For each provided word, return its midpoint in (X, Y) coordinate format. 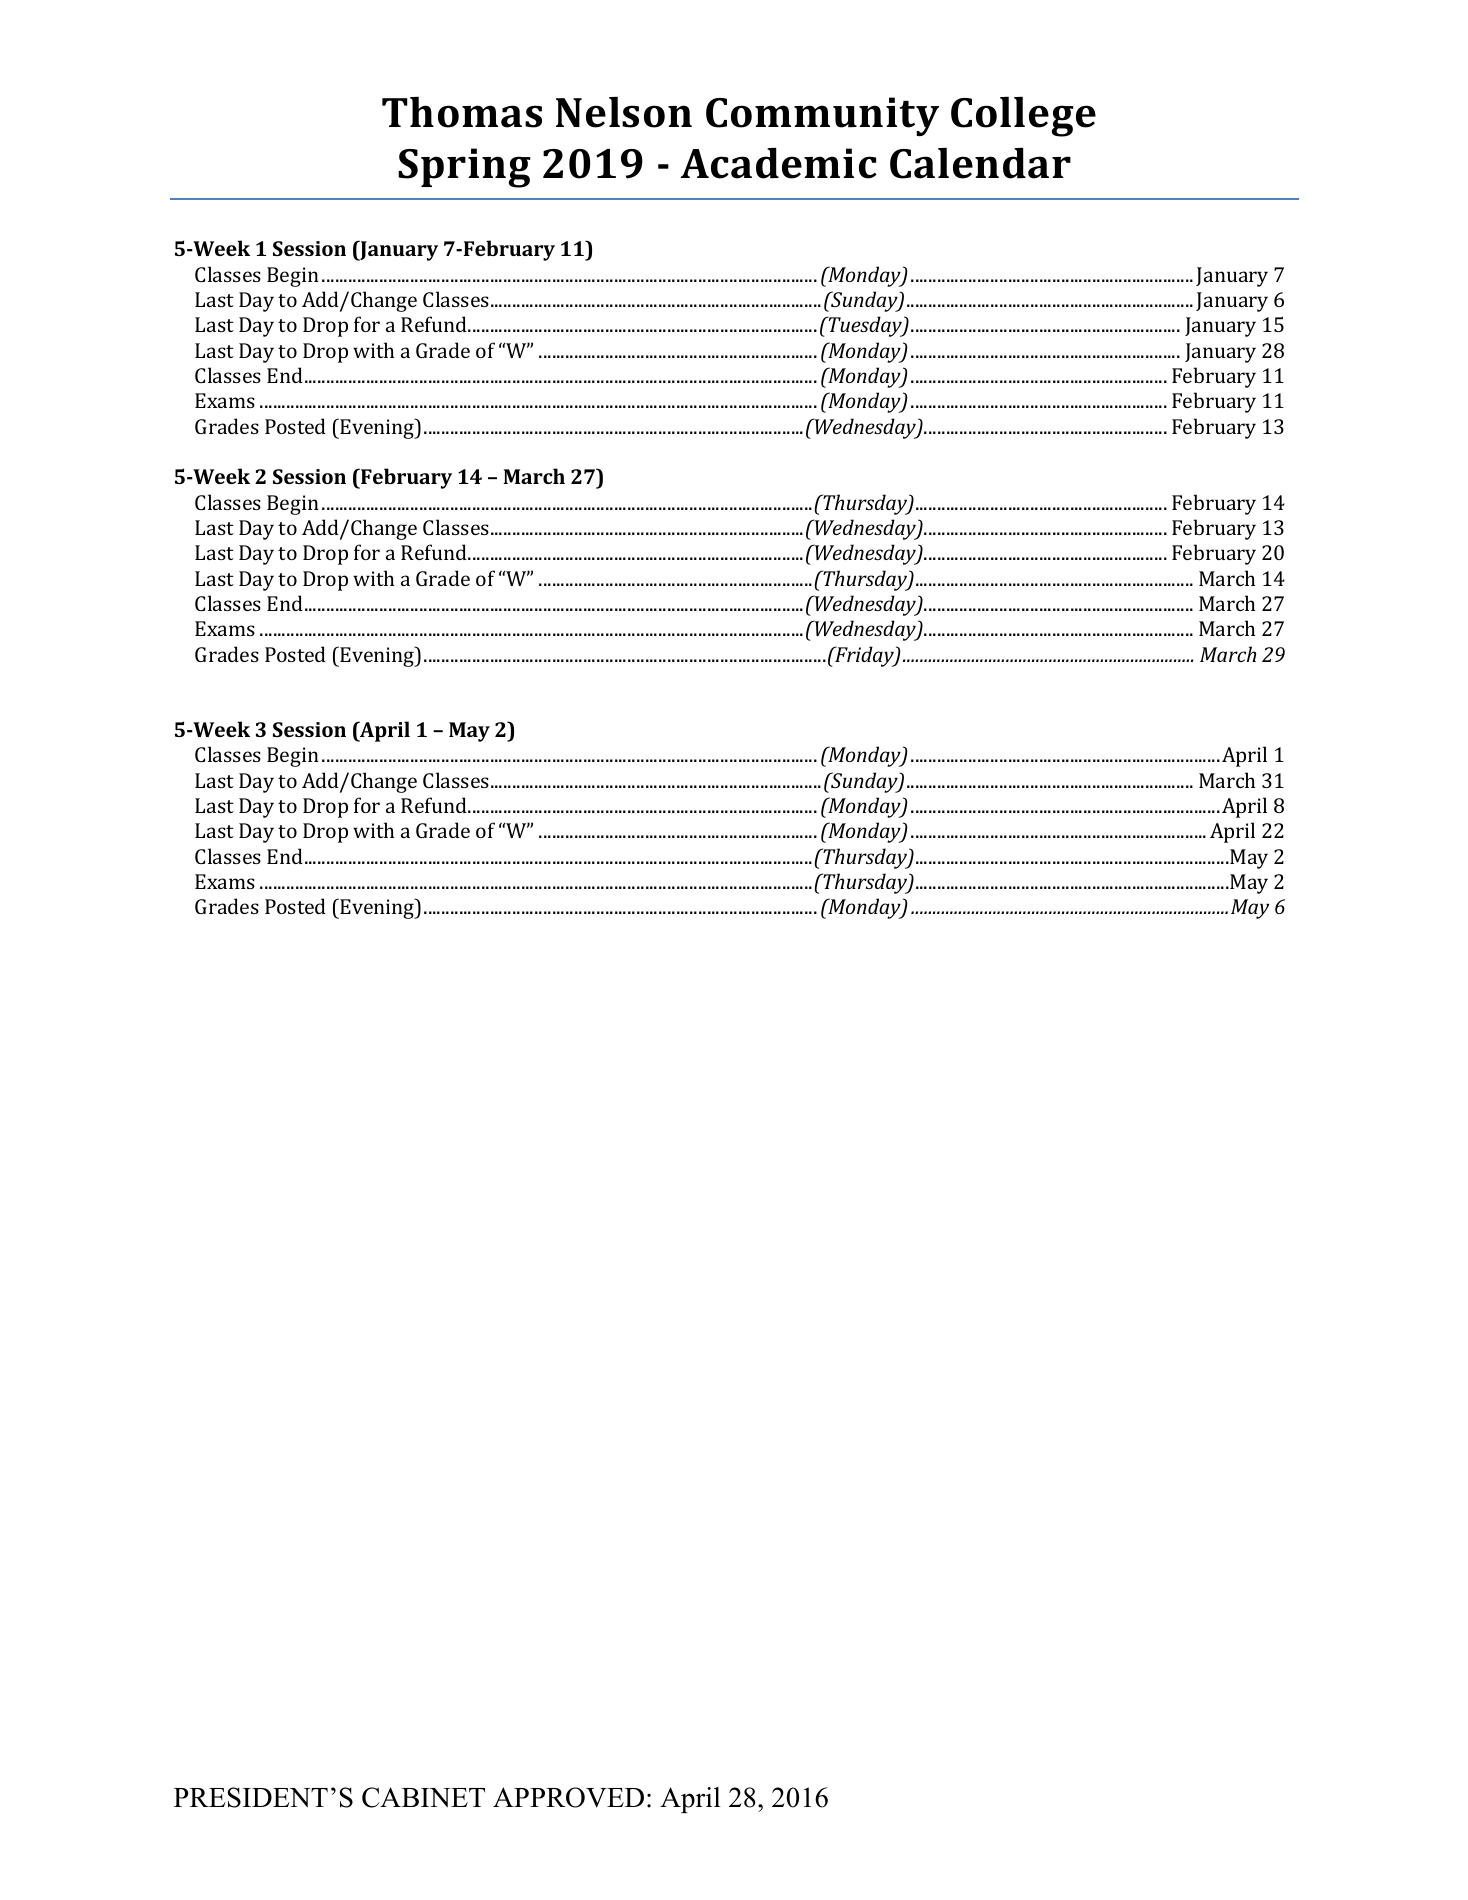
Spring (464, 168)
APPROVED (568, 1797)
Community (822, 116)
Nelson (624, 112)
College (1023, 117)
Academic (779, 163)
